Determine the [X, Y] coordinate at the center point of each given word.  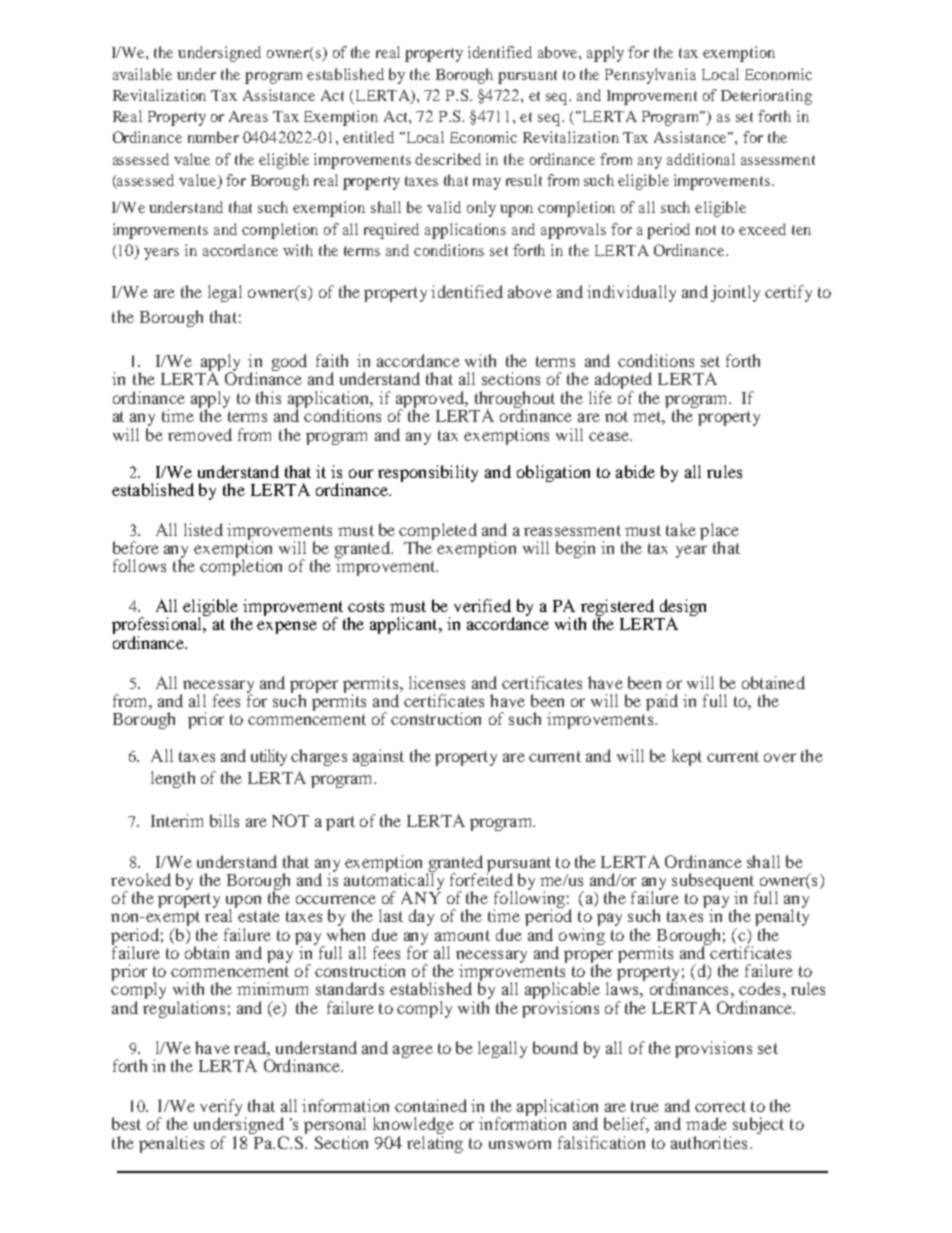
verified [482, 605]
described [448, 159]
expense [287, 627]
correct [720, 1106]
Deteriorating [766, 97]
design [681, 609]
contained [431, 1105]
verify [223, 1109]
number [213, 137]
